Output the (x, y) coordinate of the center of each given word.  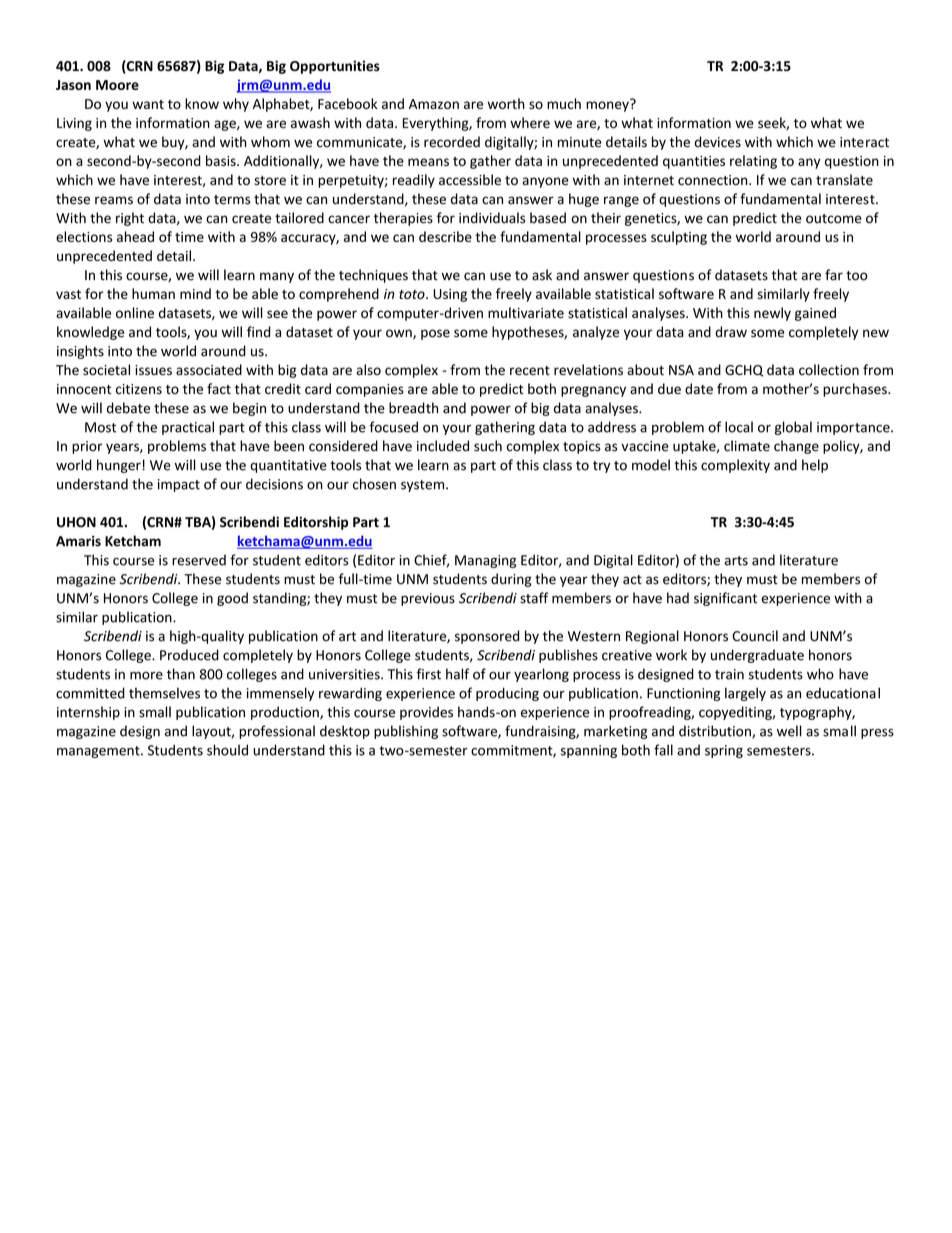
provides (426, 713)
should (227, 750)
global (793, 428)
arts (736, 561)
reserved (199, 560)
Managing (485, 561)
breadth (413, 408)
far (834, 275)
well (789, 731)
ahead (135, 236)
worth (506, 103)
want (148, 104)
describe (445, 236)
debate (128, 408)
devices (718, 142)
